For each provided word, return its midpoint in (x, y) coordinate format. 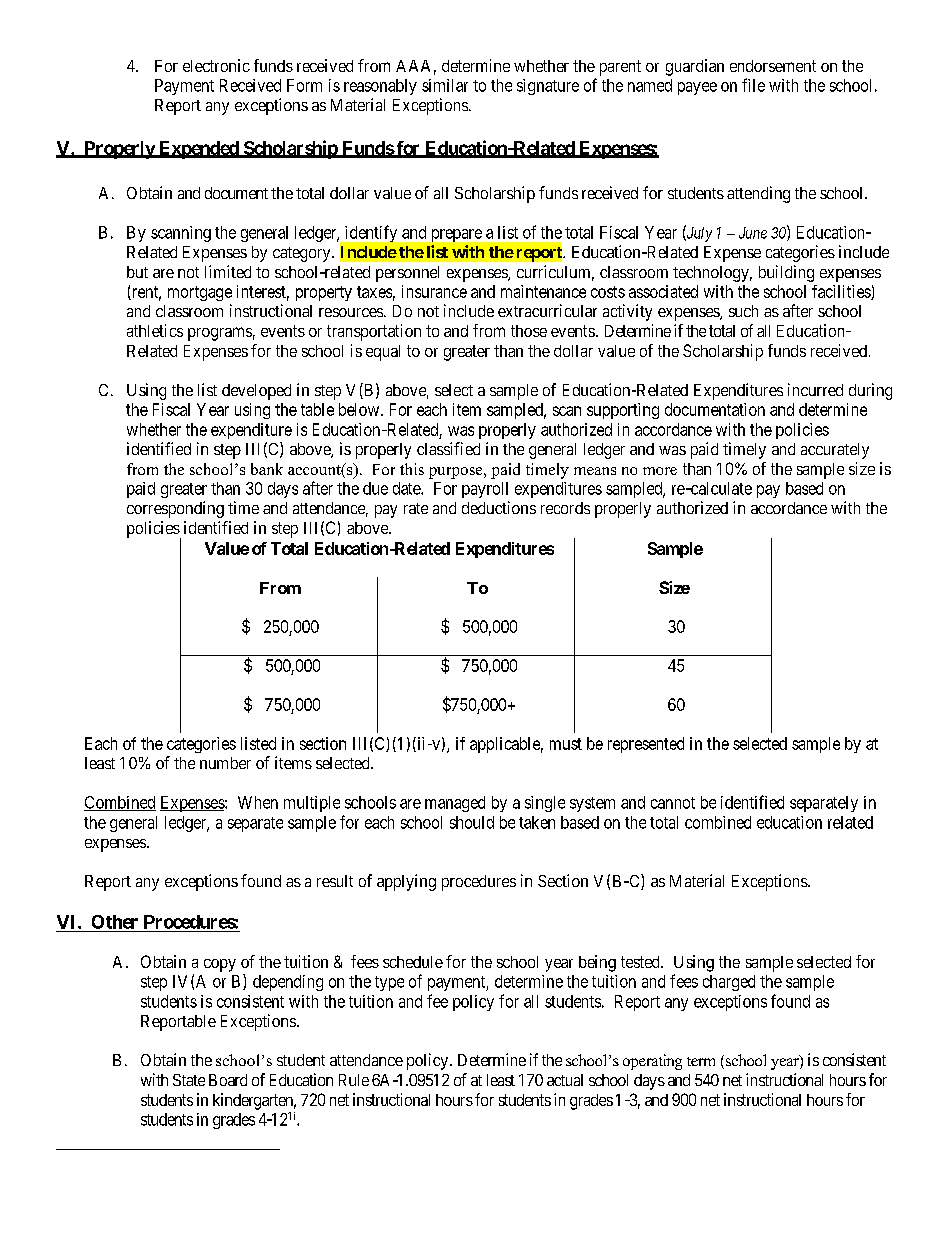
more (660, 471)
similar (445, 85)
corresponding (175, 509)
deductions (499, 507)
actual (565, 1080)
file (753, 85)
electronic (216, 65)
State (189, 1080)
